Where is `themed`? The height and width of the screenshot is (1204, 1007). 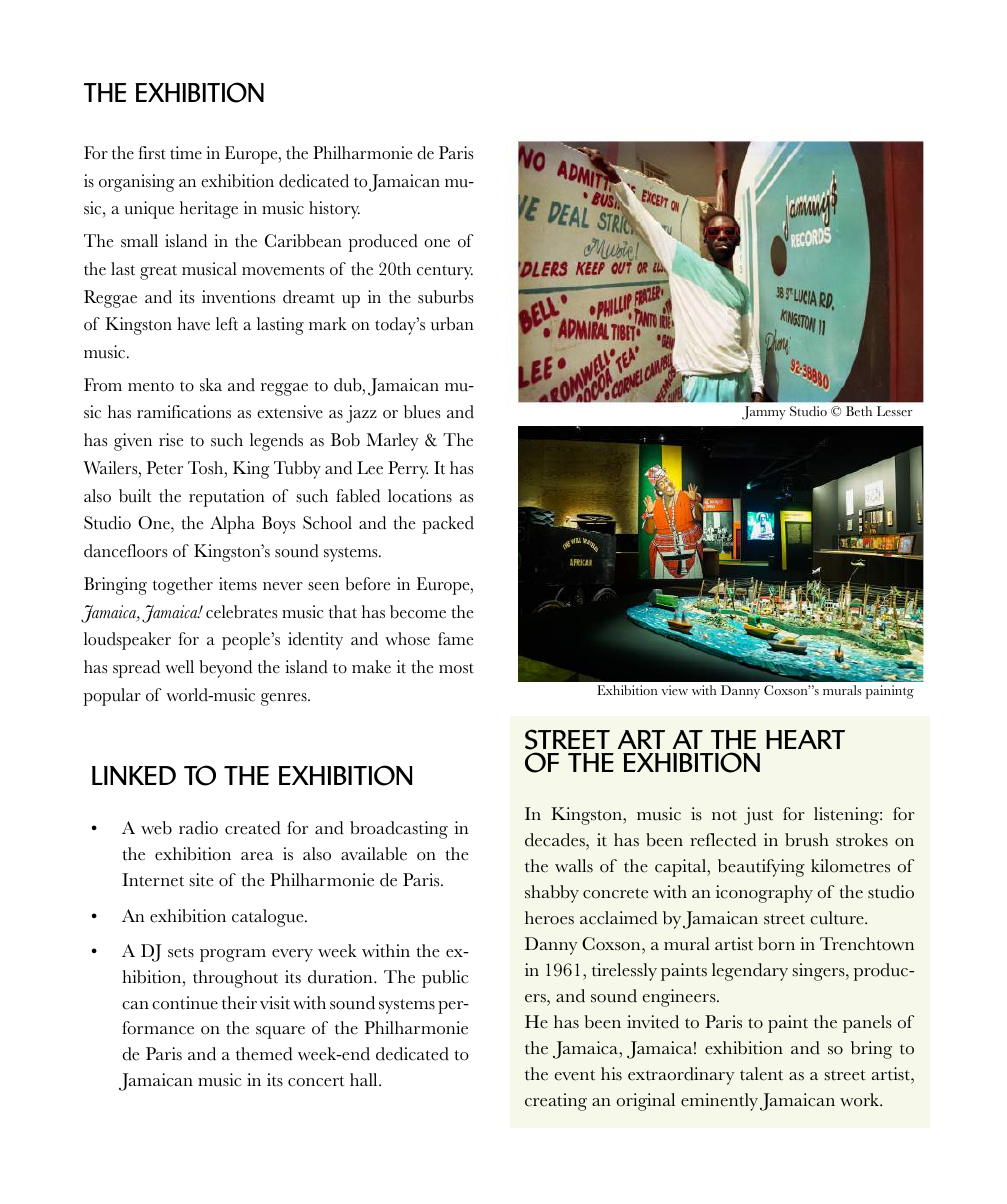
themed is located at coordinates (264, 1054).
